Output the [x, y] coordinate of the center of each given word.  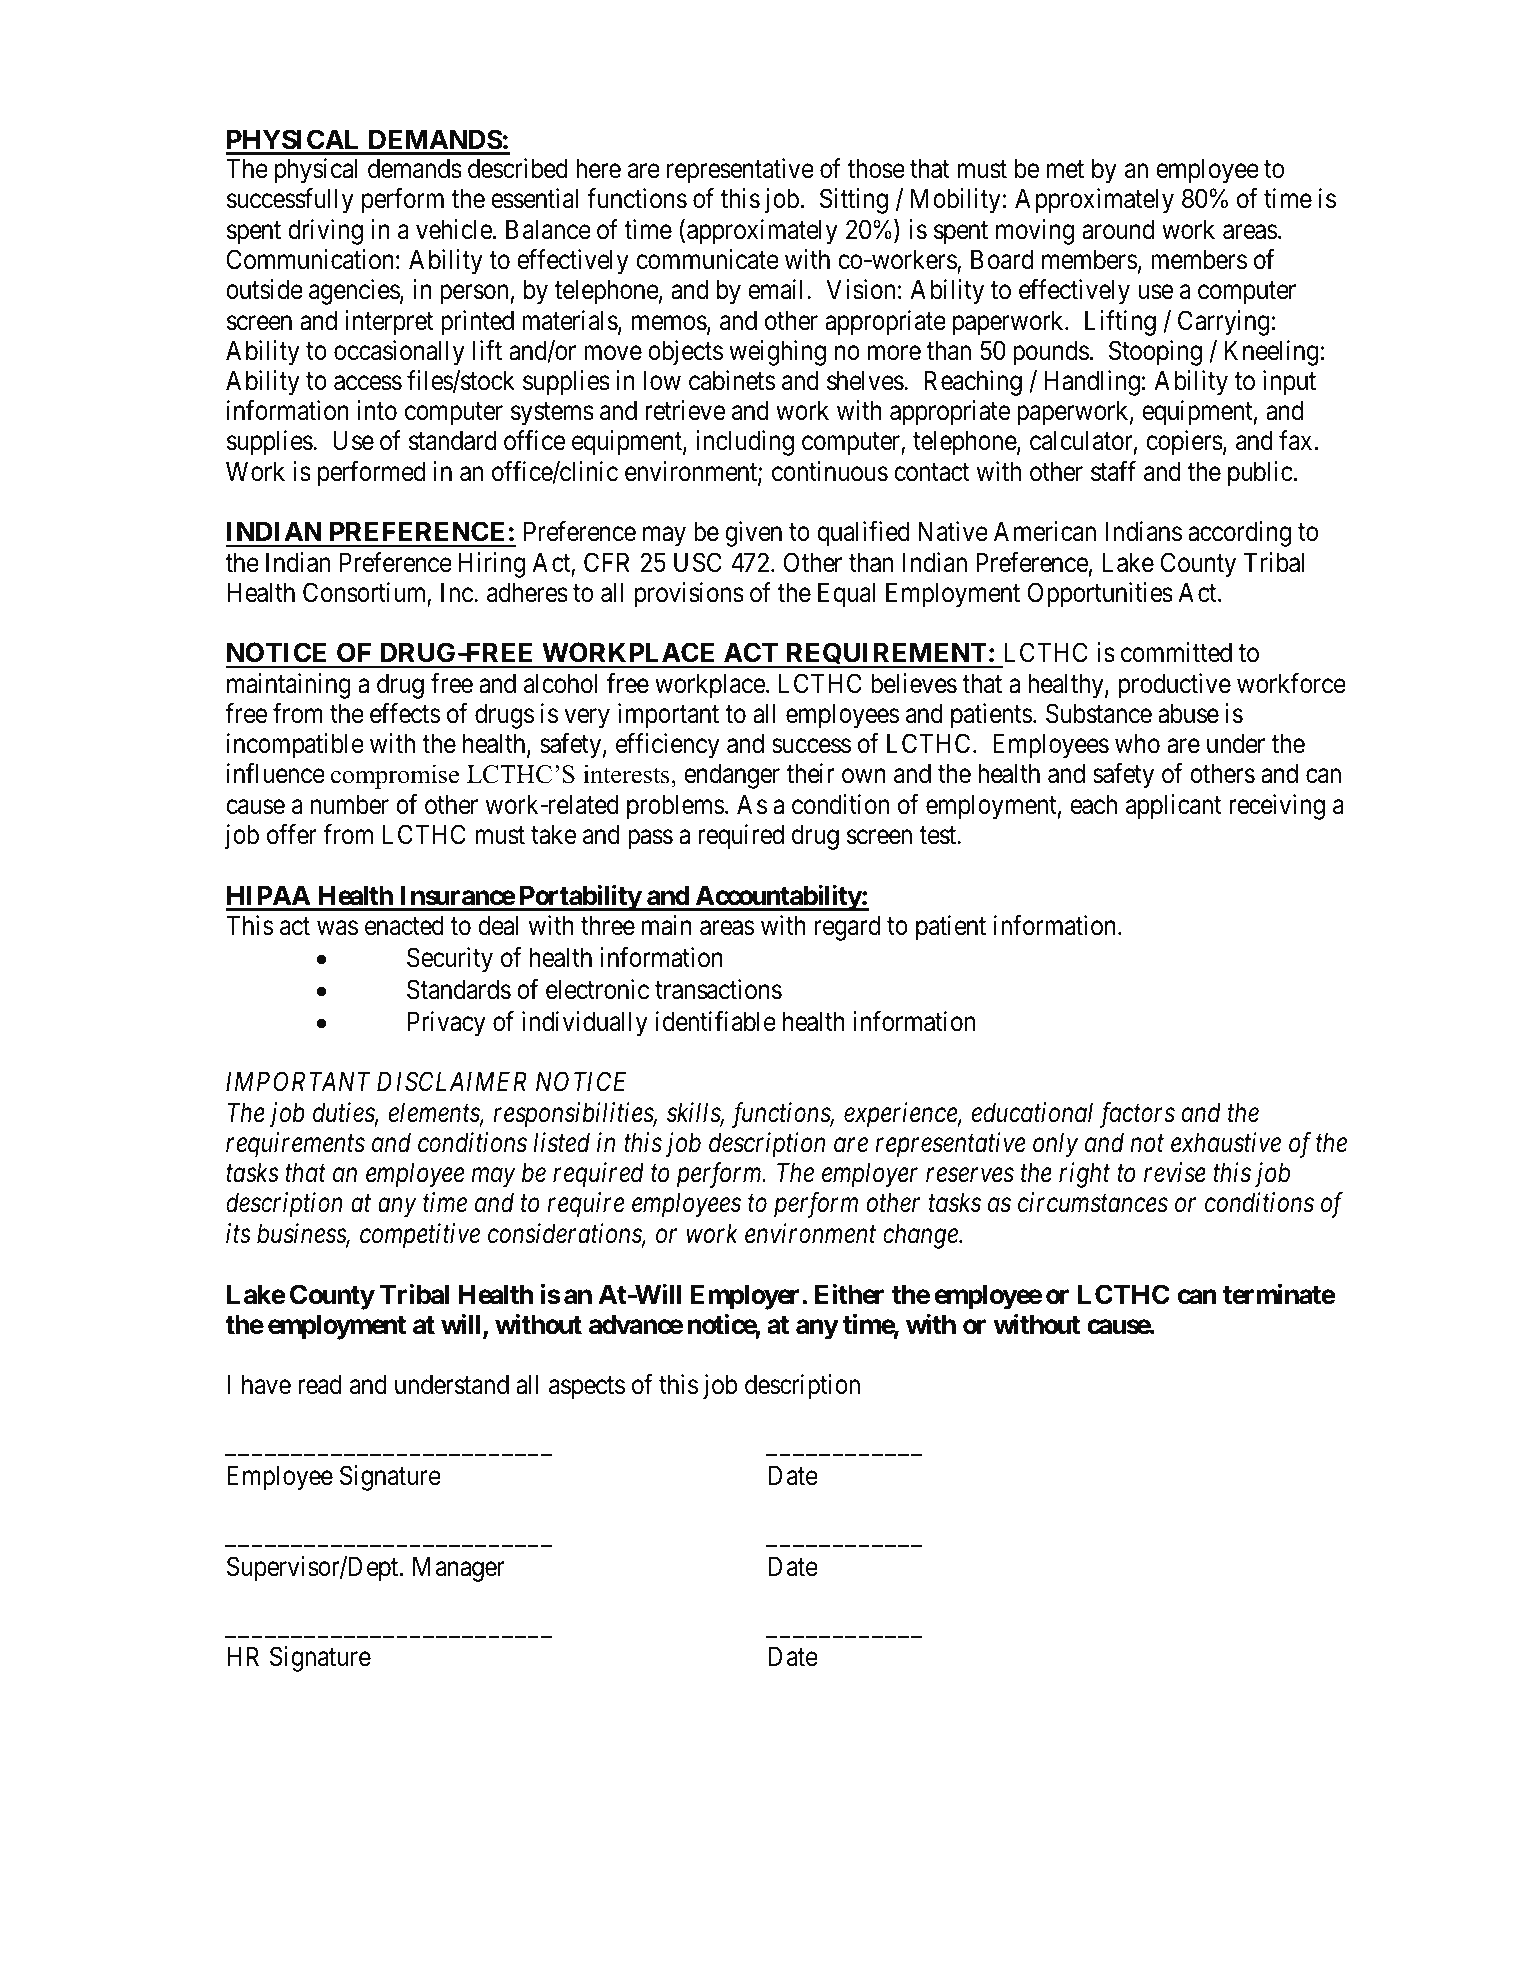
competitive [420, 1236]
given [753, 534]
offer [292, 834]
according [1239, 534]
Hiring [492, 565]
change [921, 1236]
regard [847, 928]
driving [325, 232]
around [1118, 229]
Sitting [854, 201]
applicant [1173, 807]
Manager [459, 1569]
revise [1175, 1173]
